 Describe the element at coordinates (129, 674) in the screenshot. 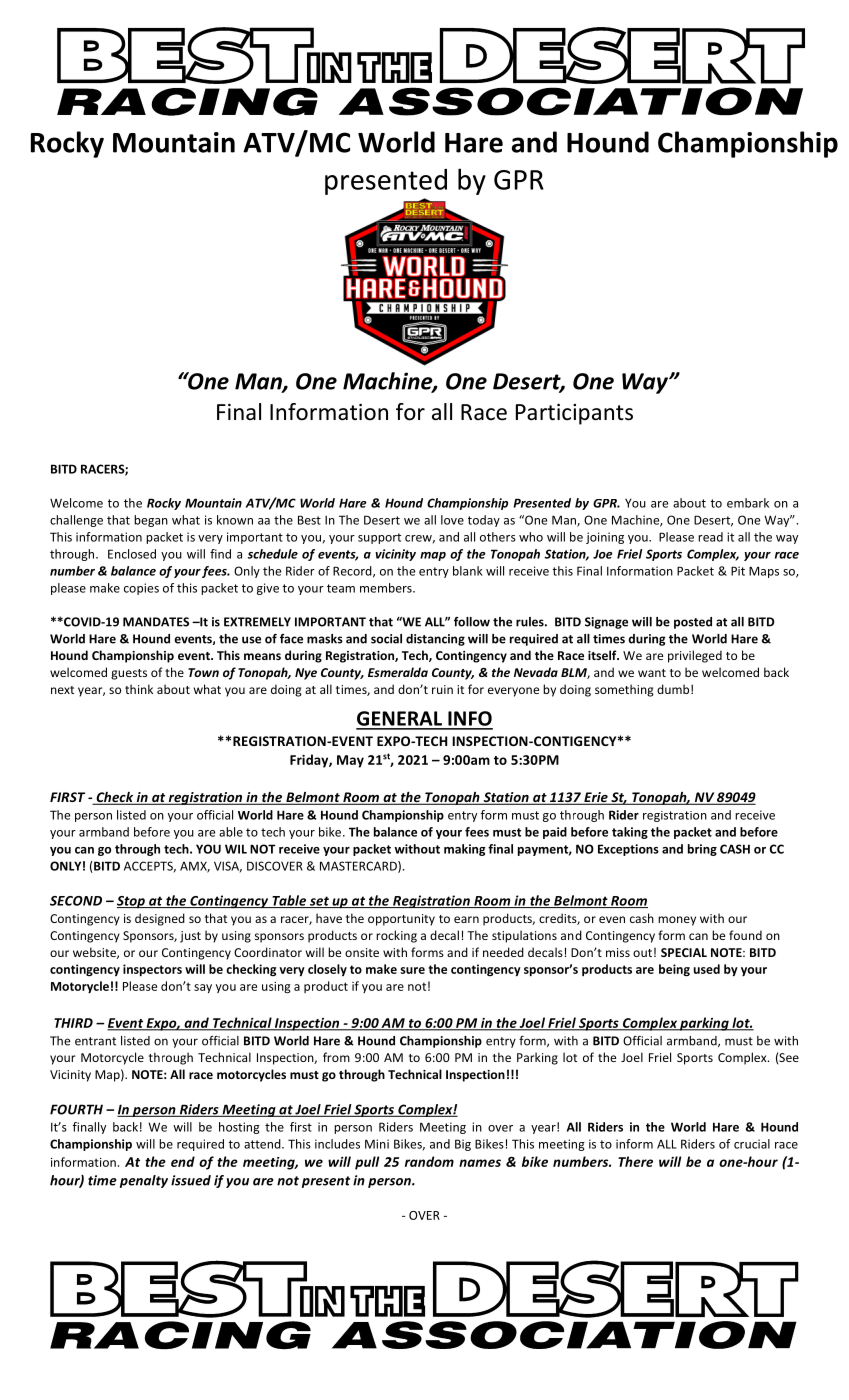

I see `guests` at that location.
